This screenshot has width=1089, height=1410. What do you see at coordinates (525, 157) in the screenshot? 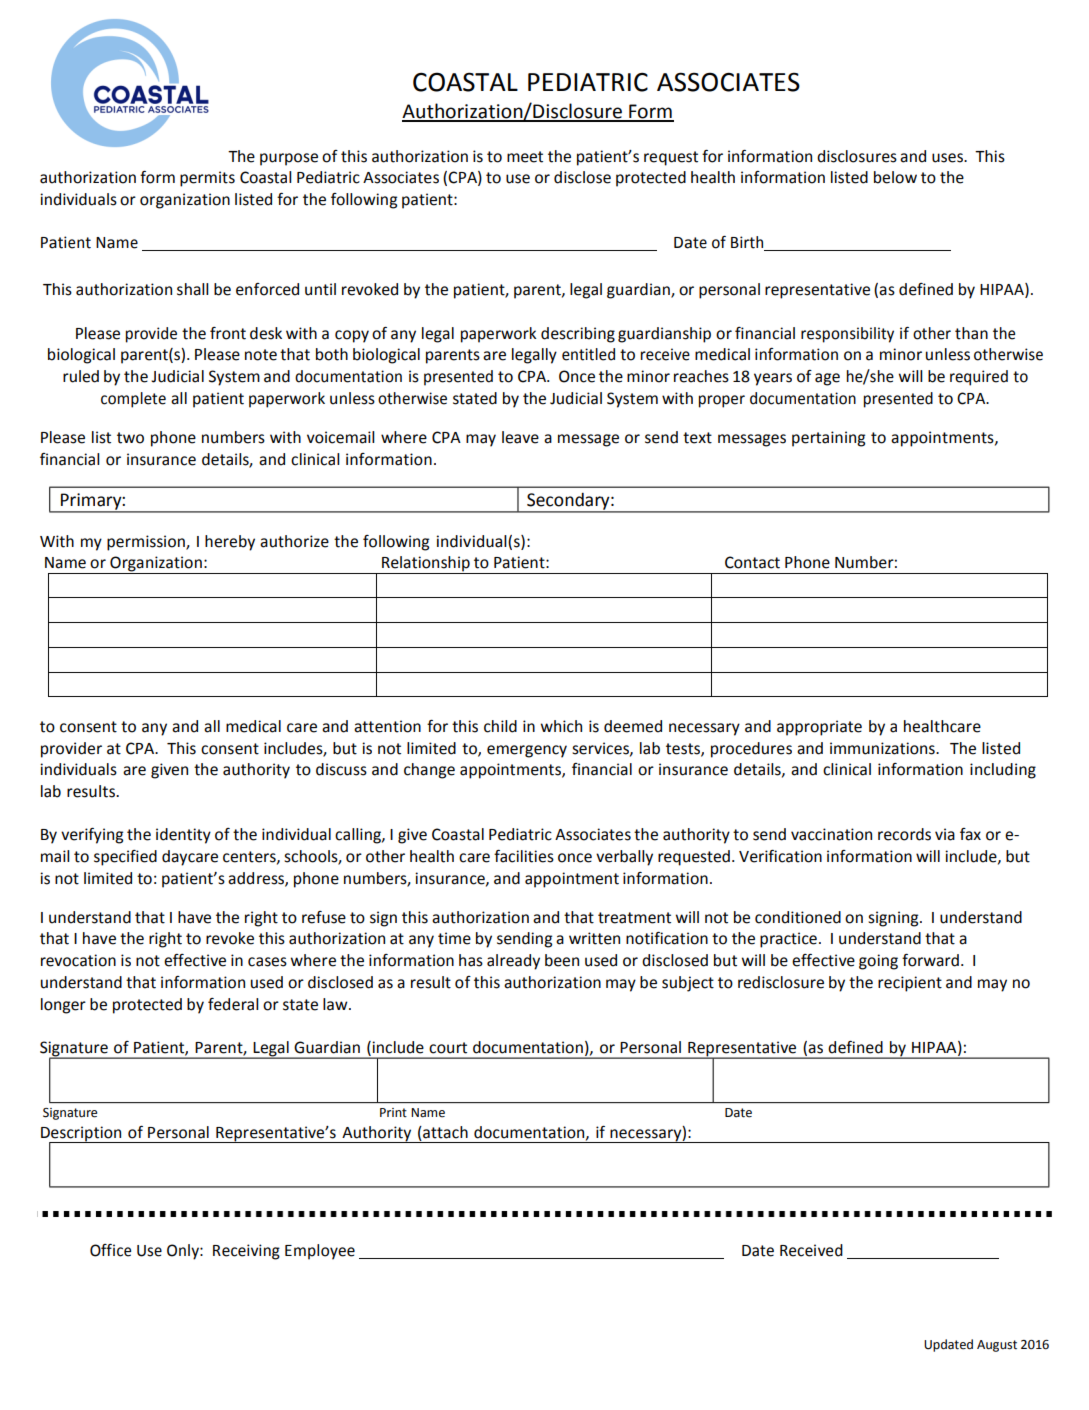
I see `meet` at bounding box center [525, 157].
